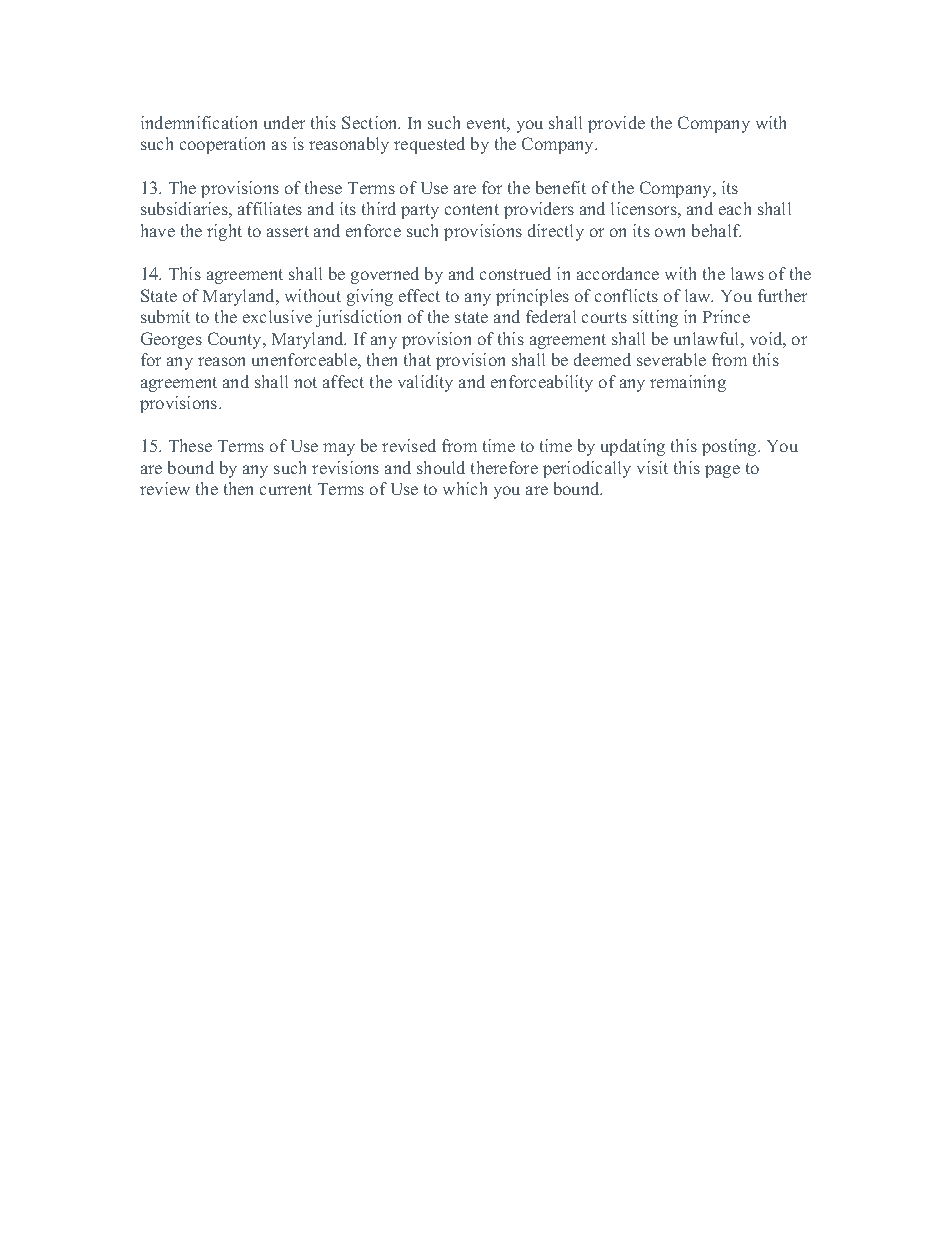 Image resolution: width=952 pixels, height=1233 pixels. I want to click on current, so click(286, 489).
